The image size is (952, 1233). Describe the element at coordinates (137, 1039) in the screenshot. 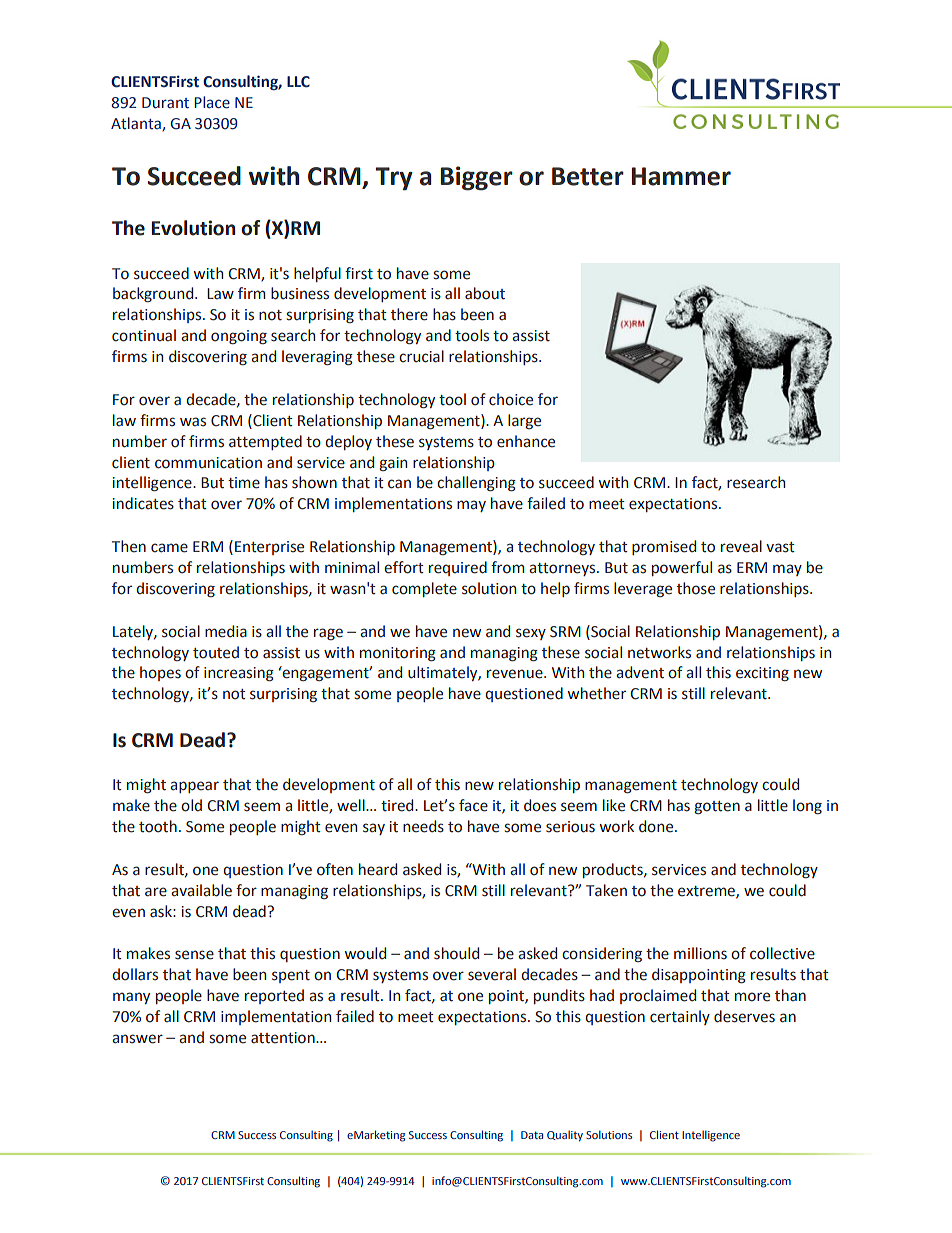

I see `answer` at that location.
